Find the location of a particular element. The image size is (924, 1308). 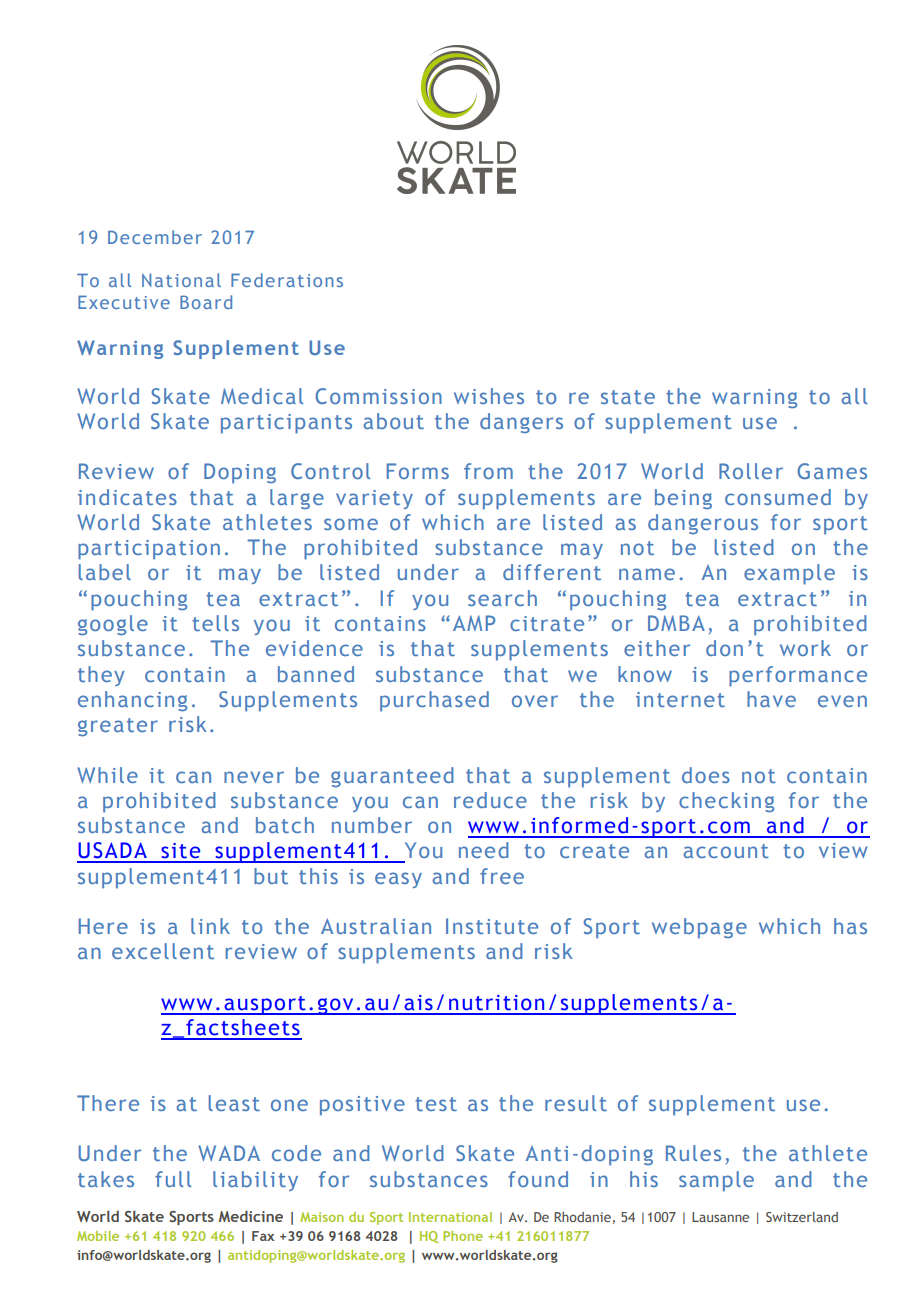

search is located at coordinates (502, 598).
